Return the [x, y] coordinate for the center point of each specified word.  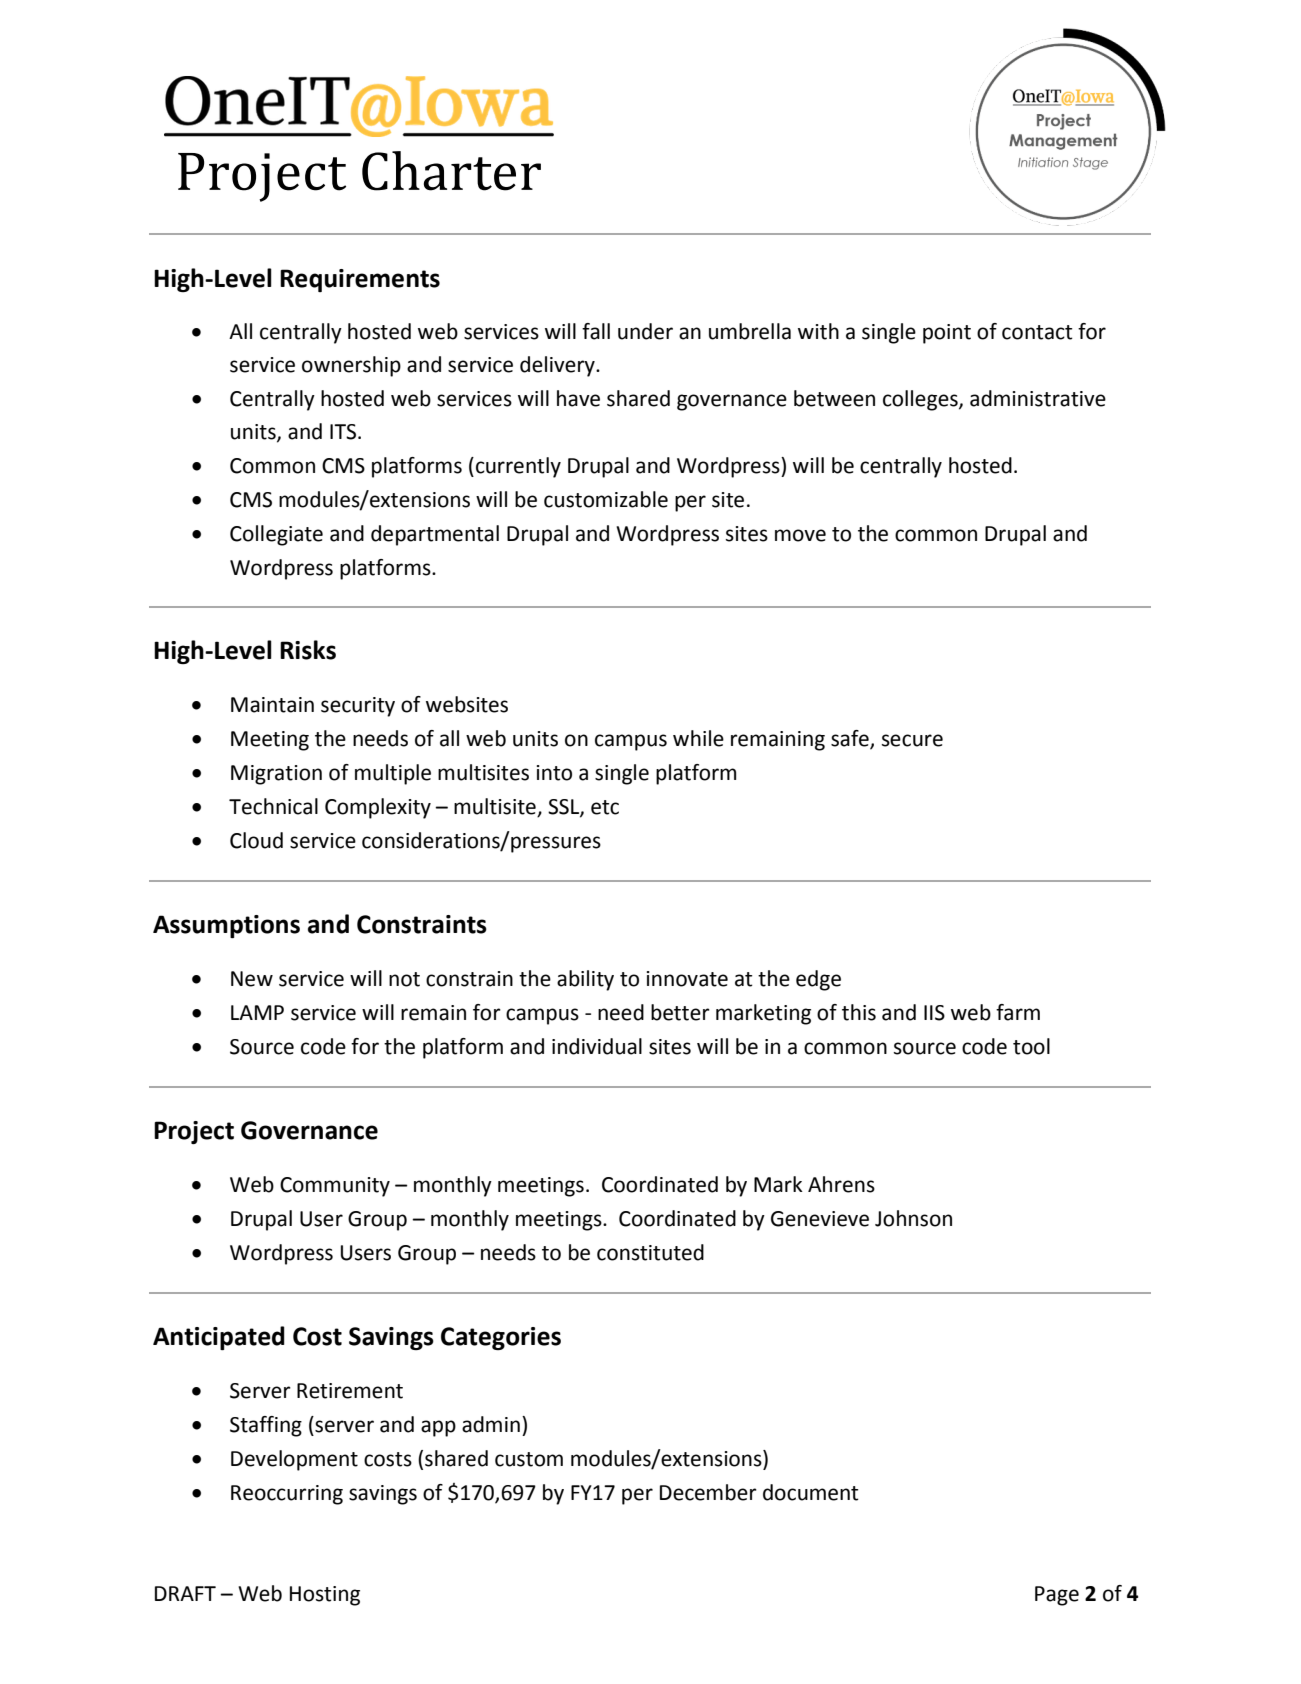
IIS [934, 1013]
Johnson [913, 1218]
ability [585, 980]
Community [335, 1187]
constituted [650, 1252]
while [698, 738]
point [947, 334]
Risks [308, 650]
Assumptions [226, 926]
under [645, 331]
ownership [351, 366]
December [708, 1492]
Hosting [325, 1596]
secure [912, 740]
